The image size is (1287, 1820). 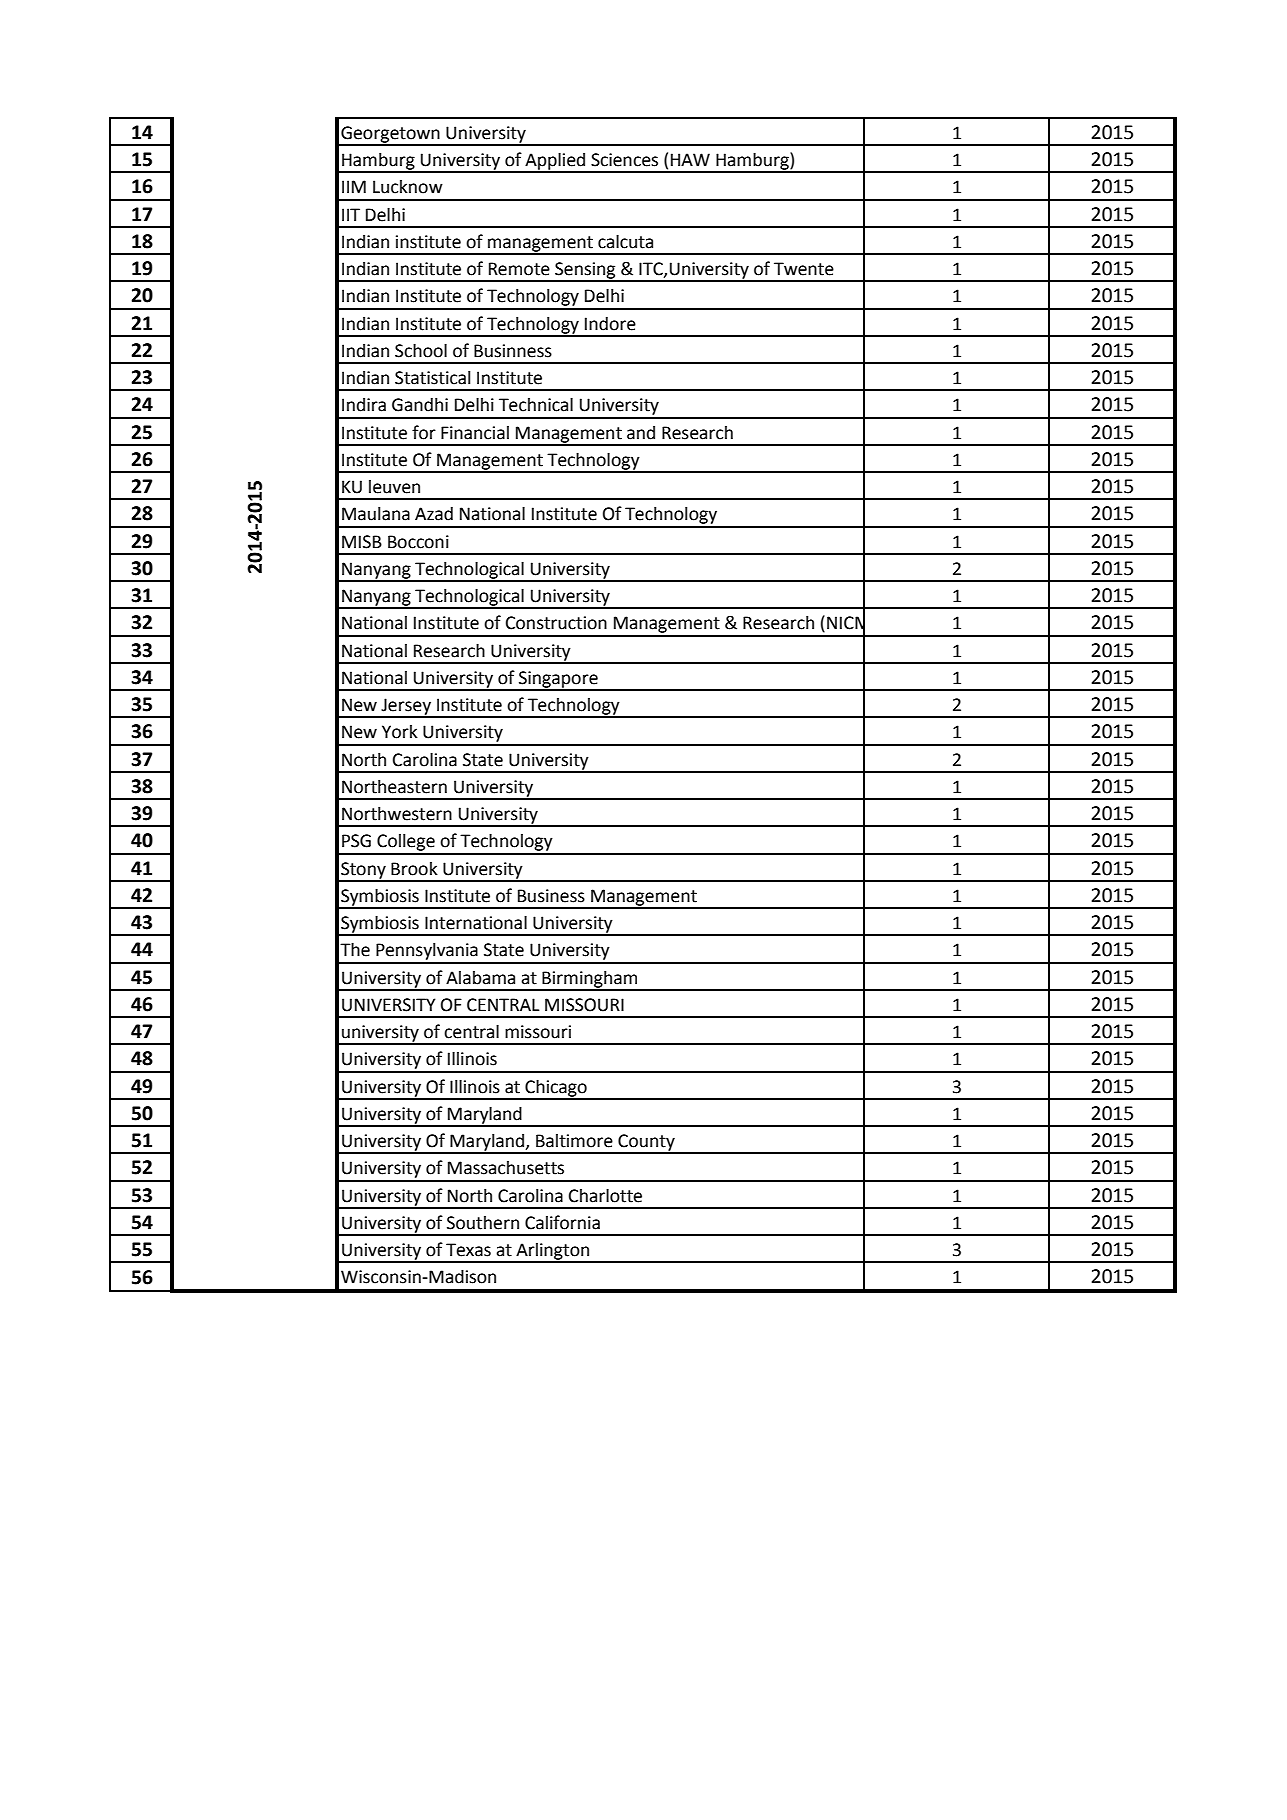 I want to click on Business, so click(x=551, y=896).
